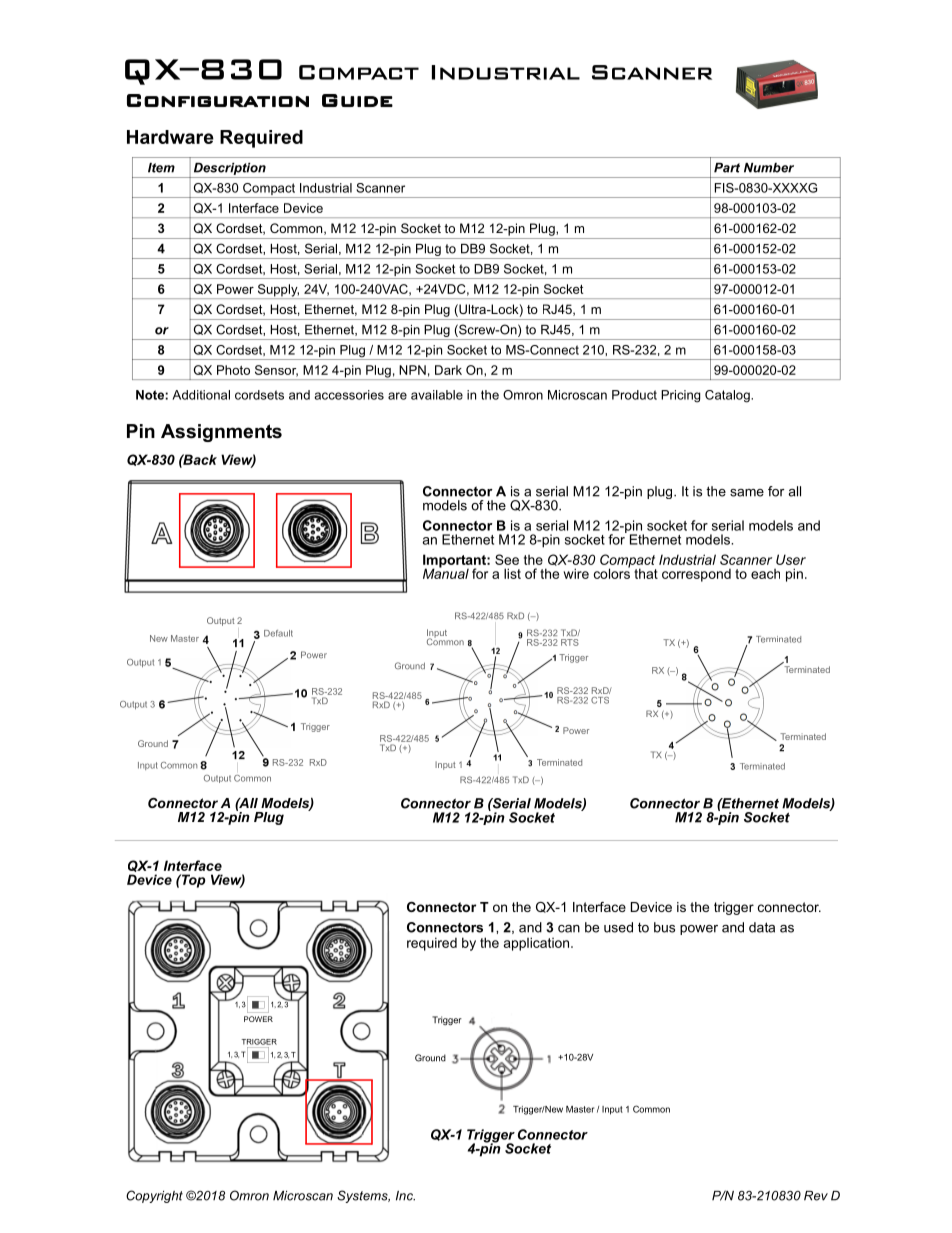 The width and height of the document is (952, 1233). What do you see at coordinates (357, 100) in the document?
I see `Guide` at bounding box center [357, 100].
